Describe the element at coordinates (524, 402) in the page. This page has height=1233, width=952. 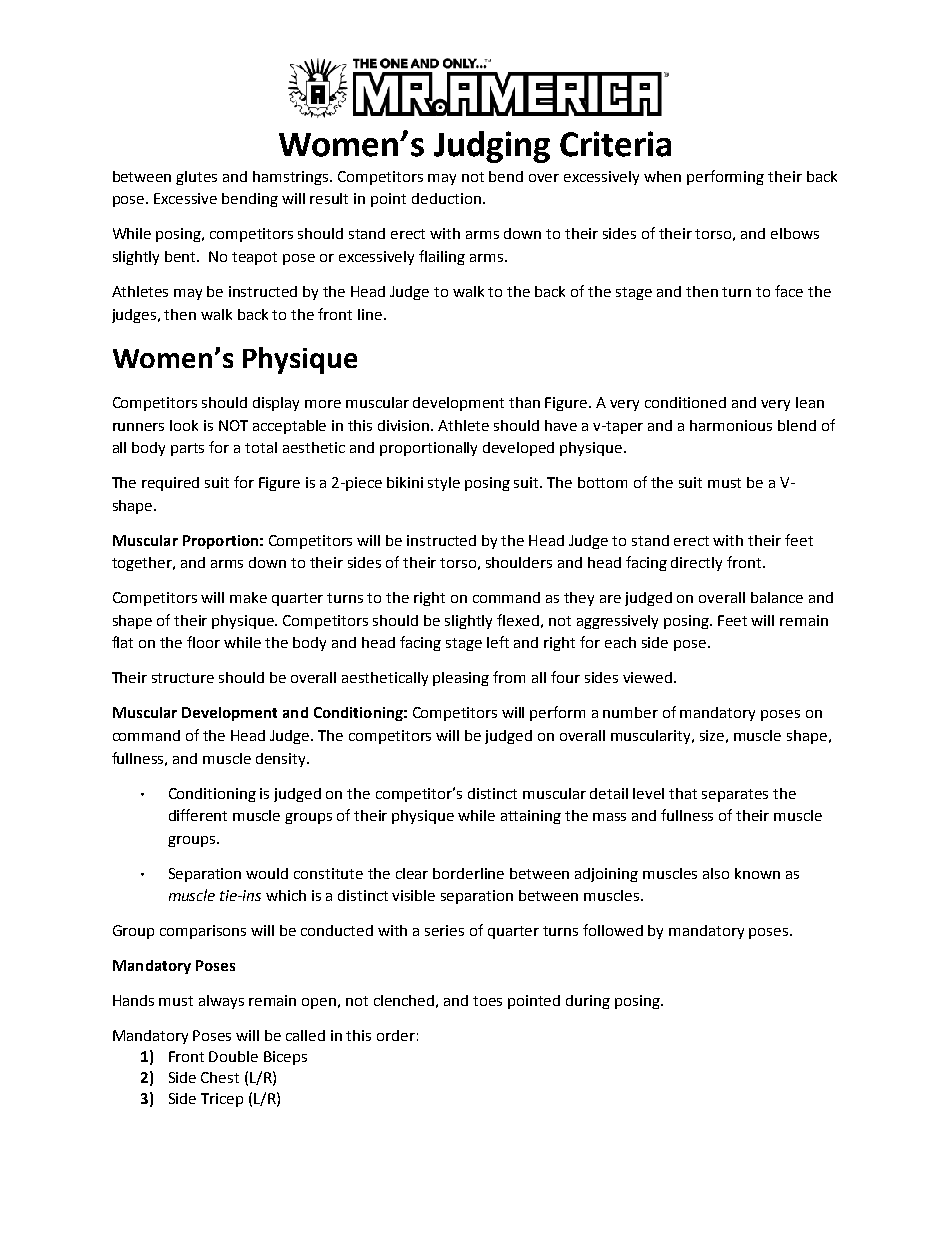
I see `than` at that location.
